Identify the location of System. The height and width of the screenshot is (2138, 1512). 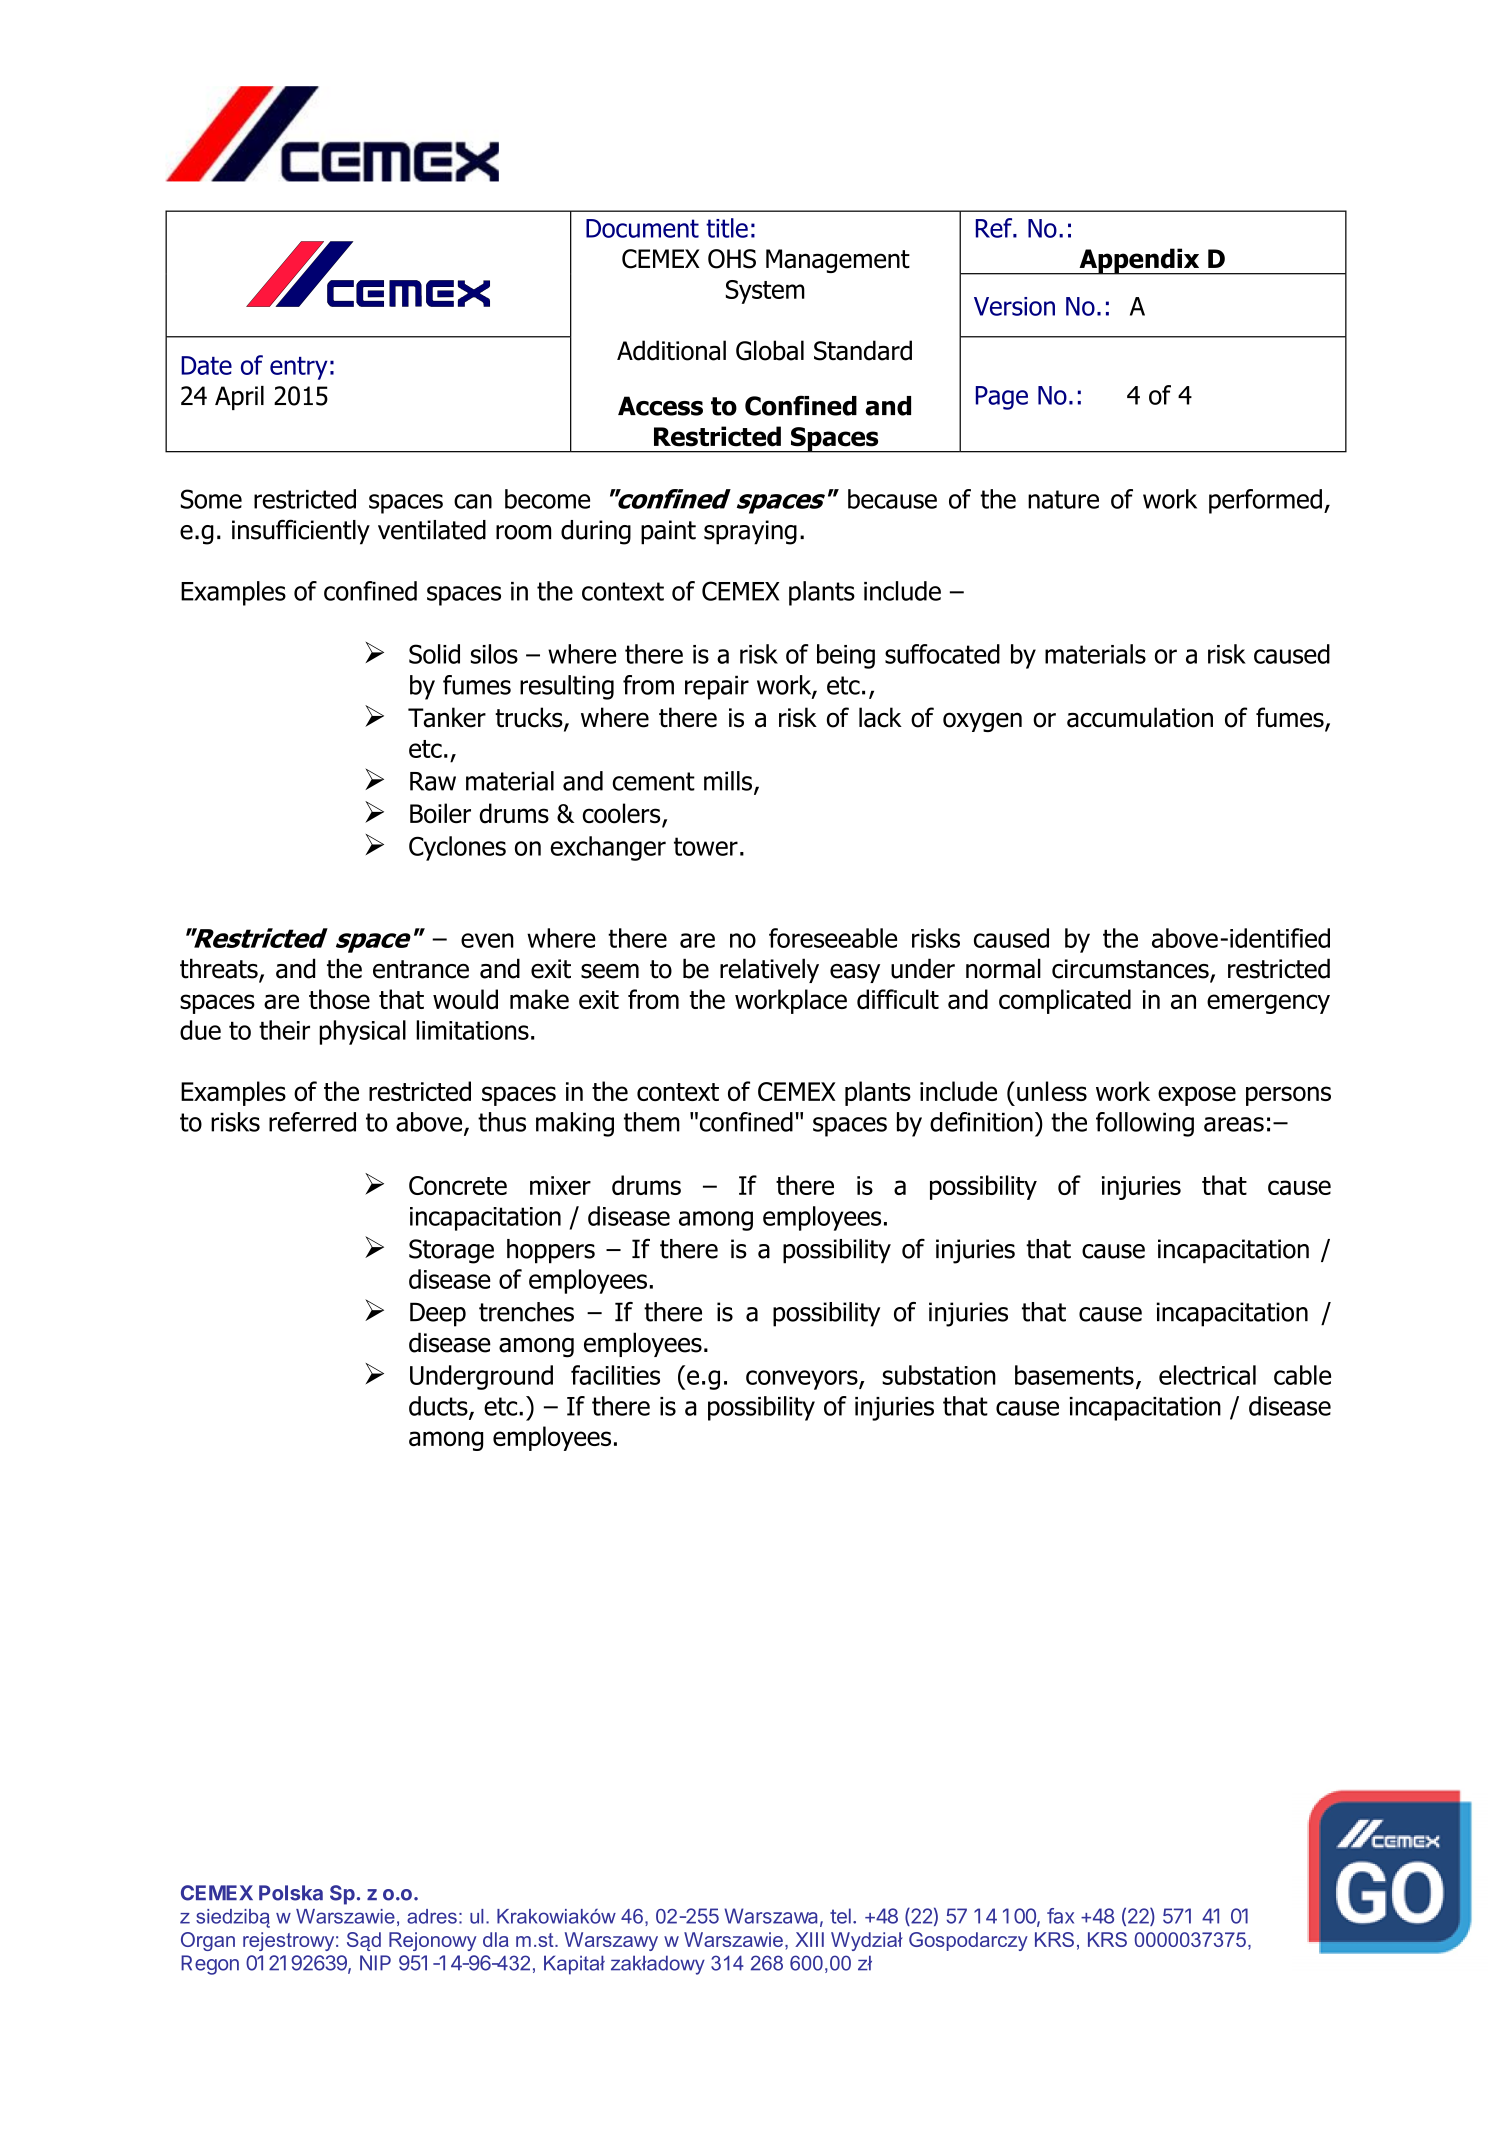
(765, 292).
